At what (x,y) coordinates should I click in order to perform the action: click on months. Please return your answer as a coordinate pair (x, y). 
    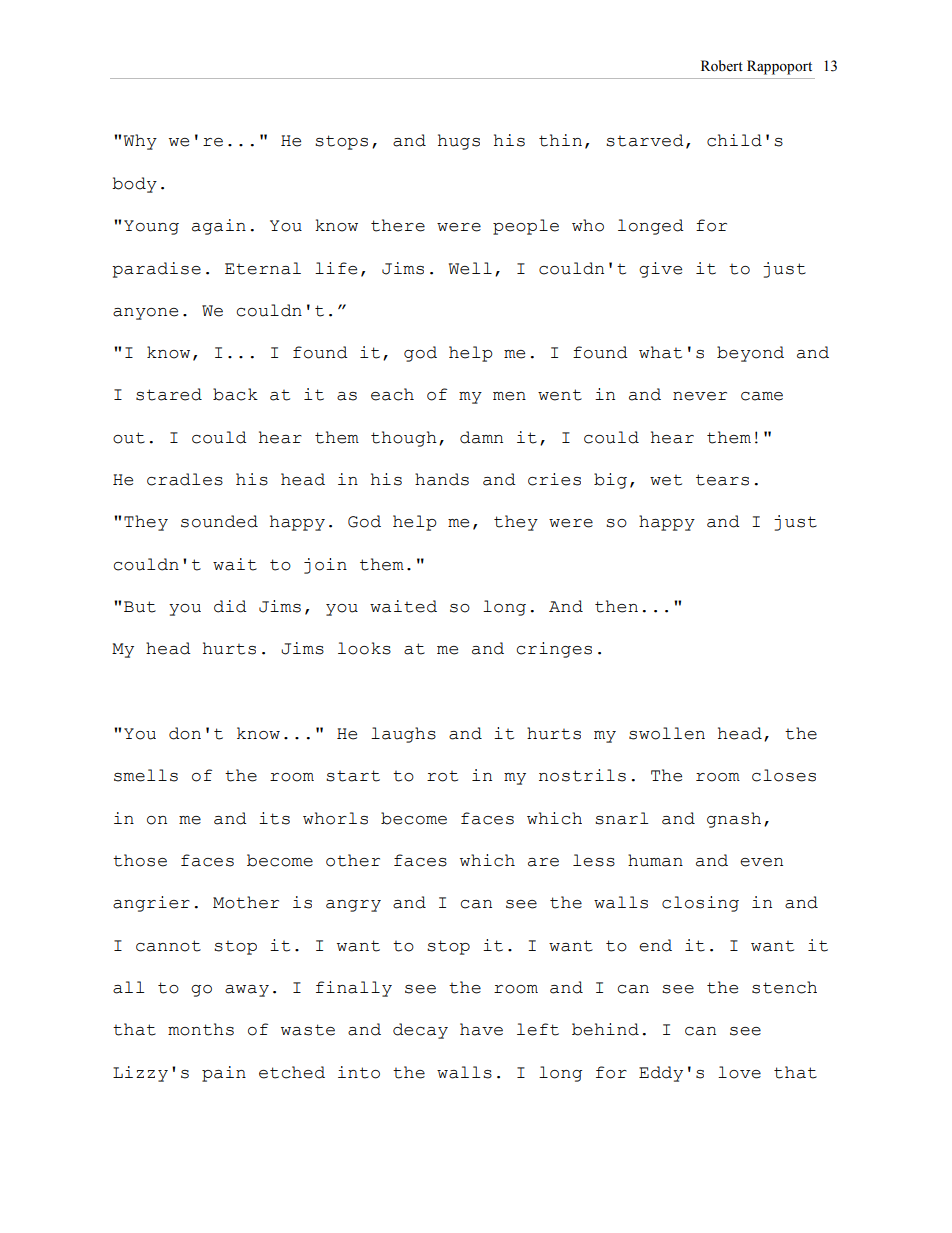
    Looking at the image, I should click on (201, 1029).
